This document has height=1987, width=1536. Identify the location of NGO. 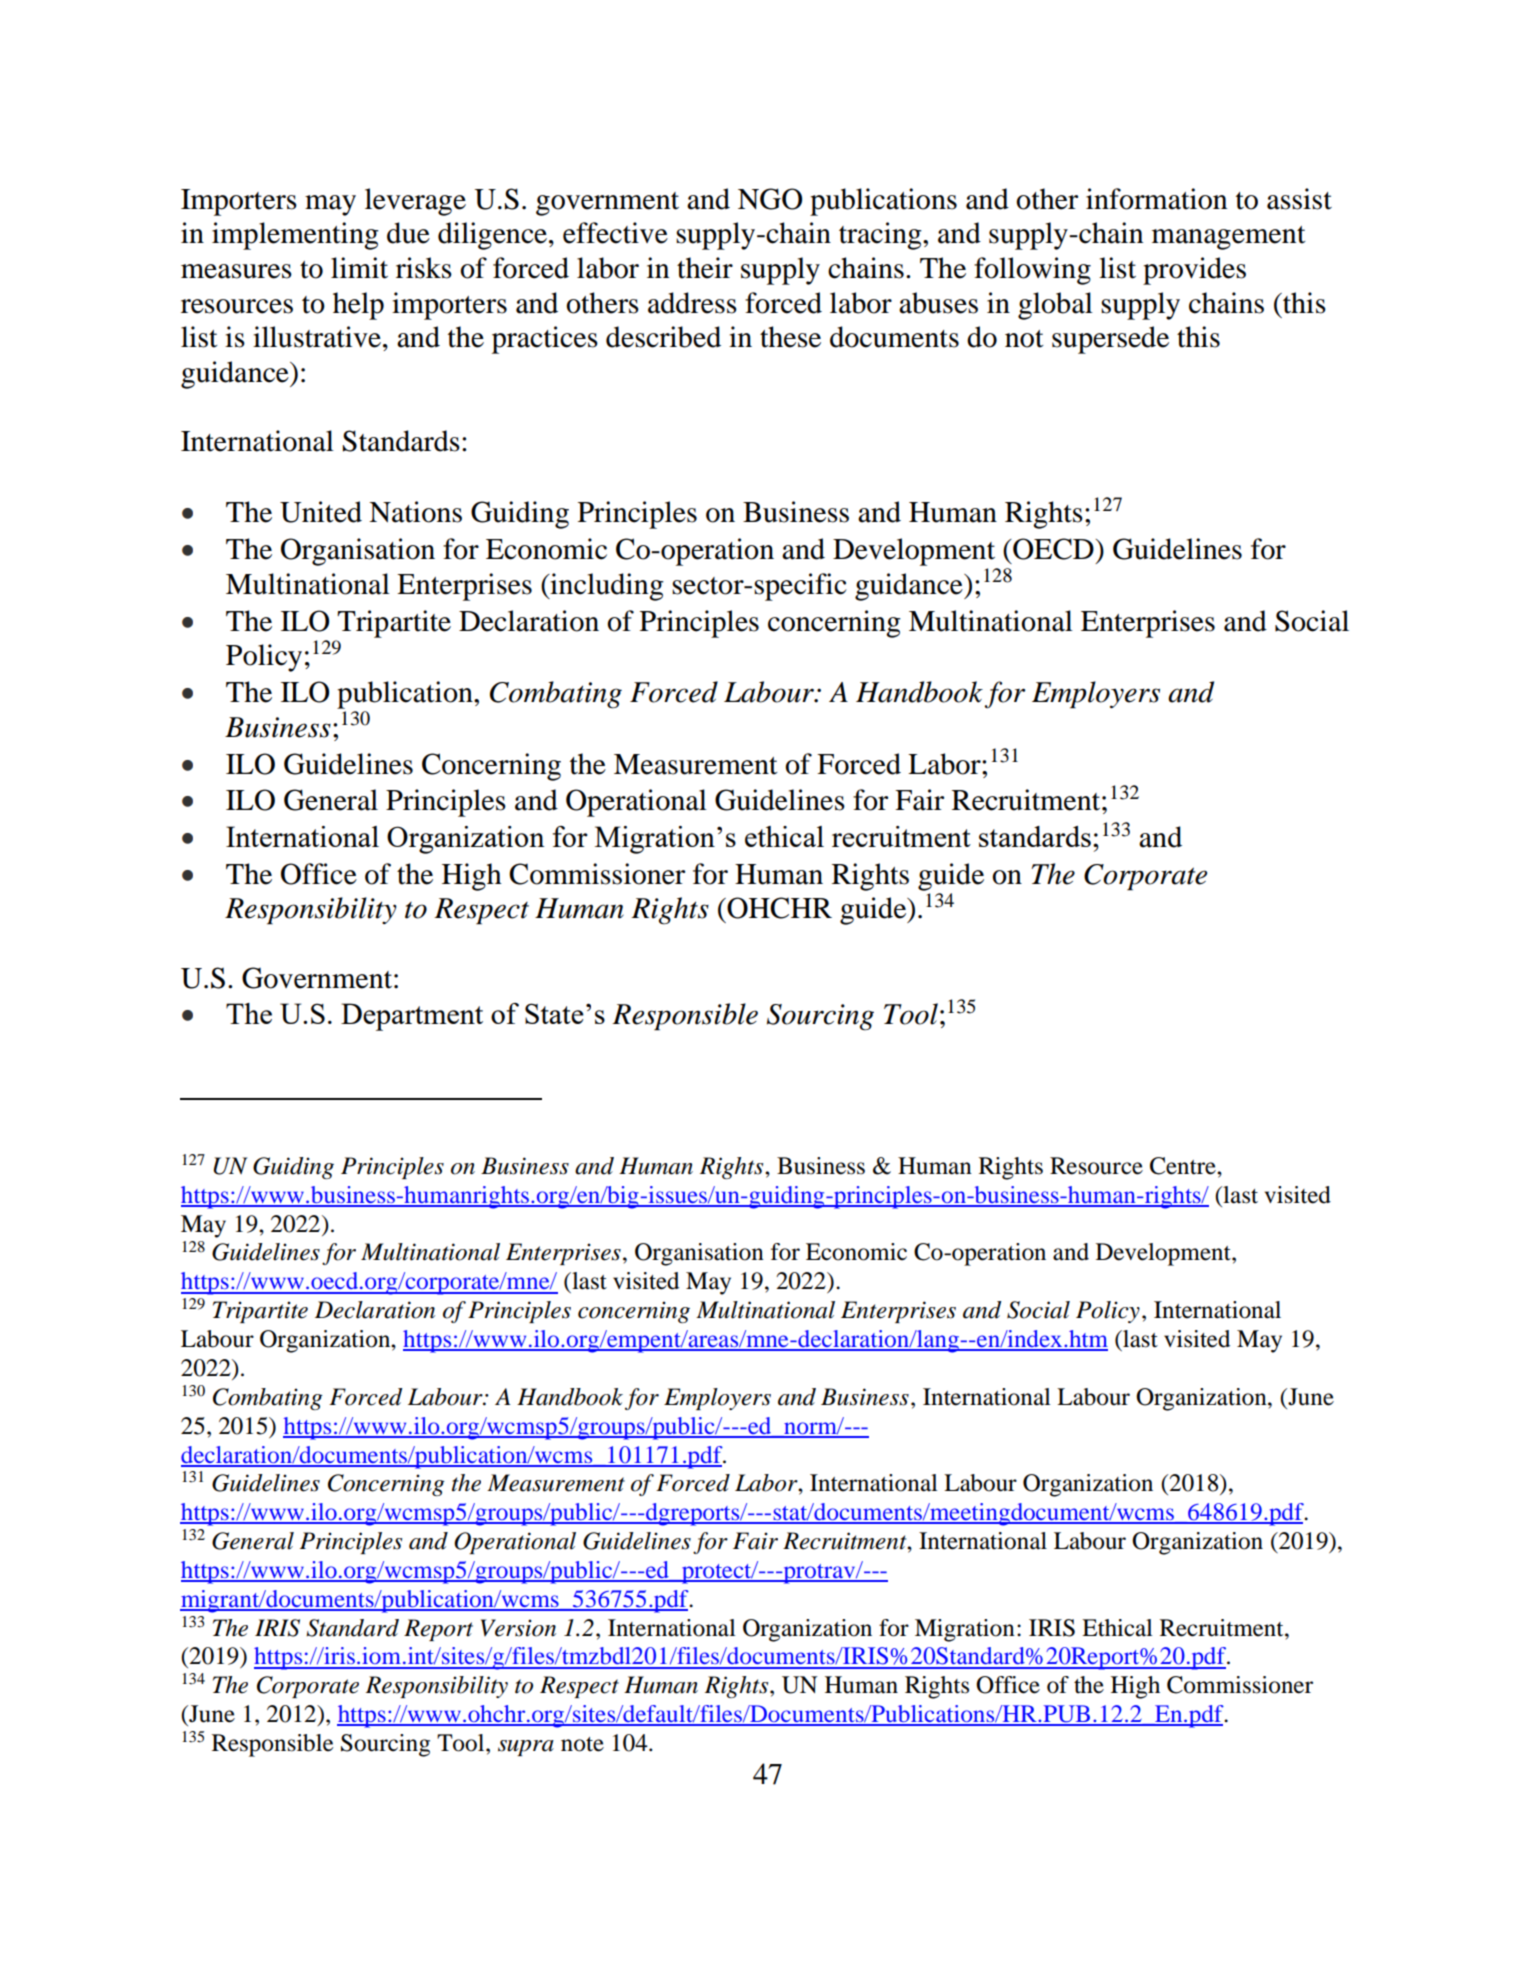
(770, 199).
